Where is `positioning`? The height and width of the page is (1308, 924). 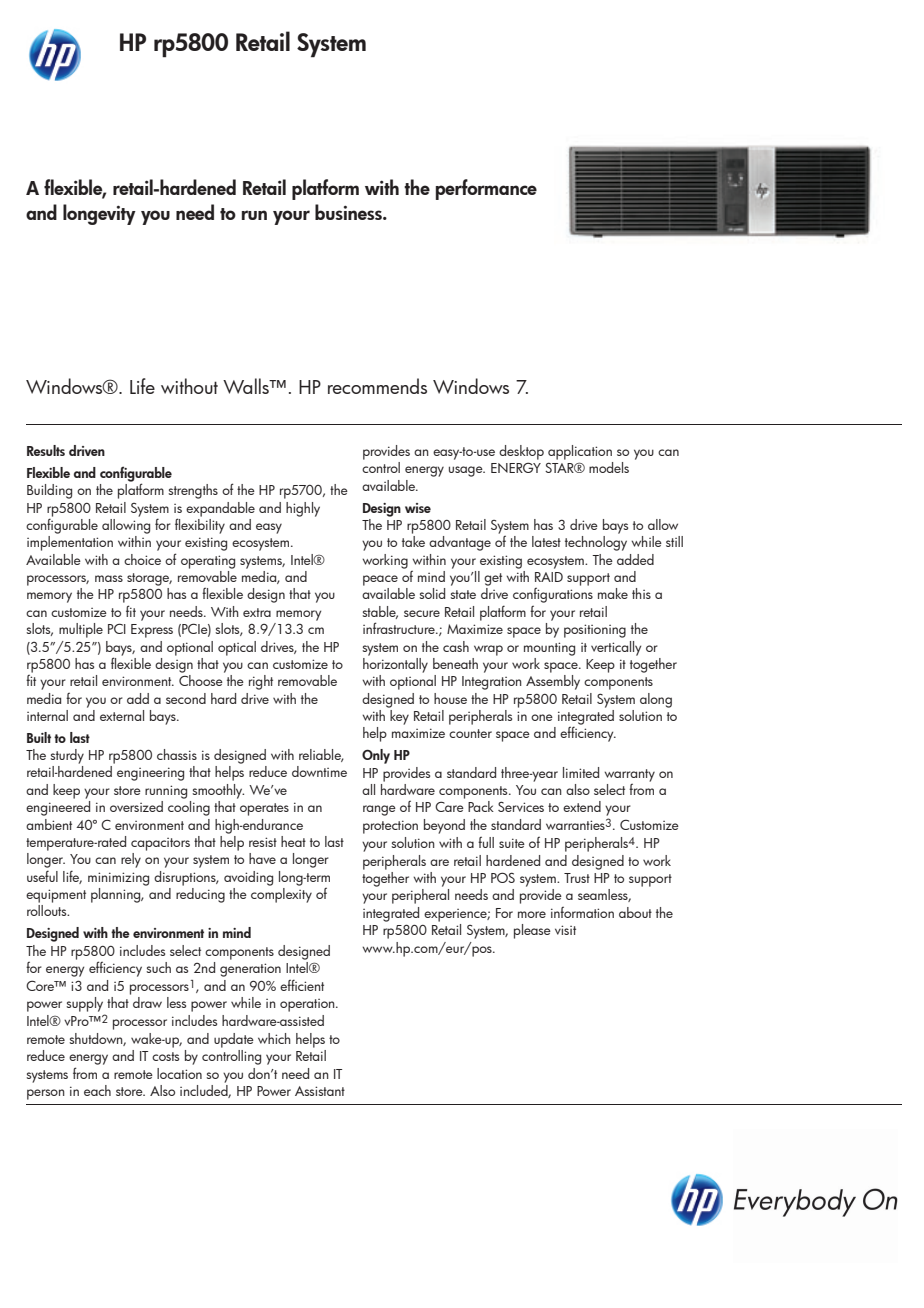
positioning is located at coordinates (595, 631).
